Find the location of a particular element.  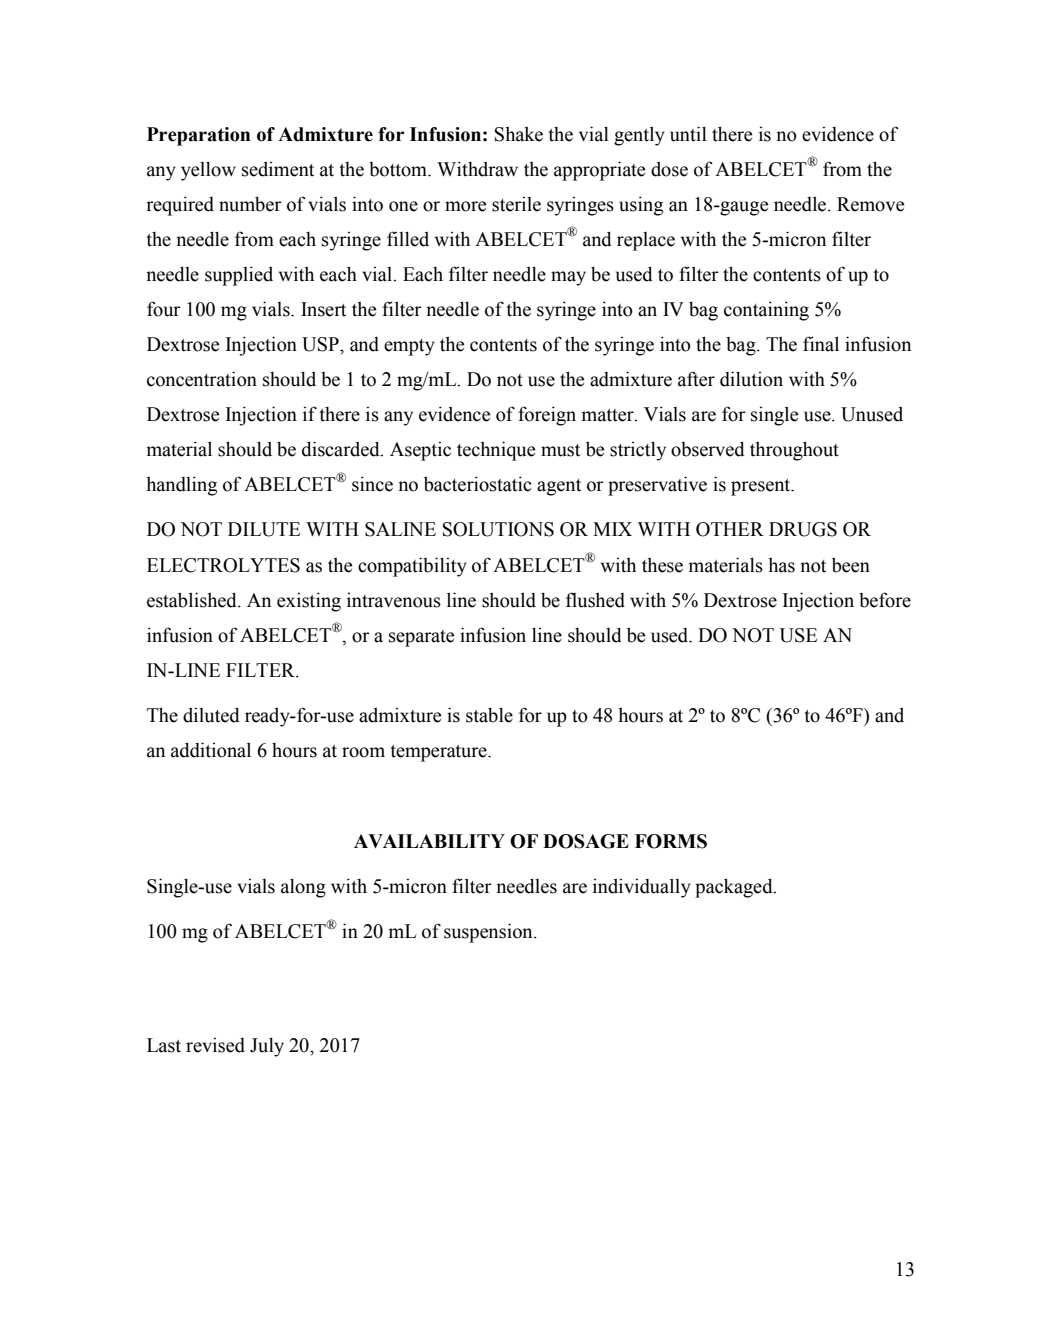

Shake is located at coordinates (519, 134).
